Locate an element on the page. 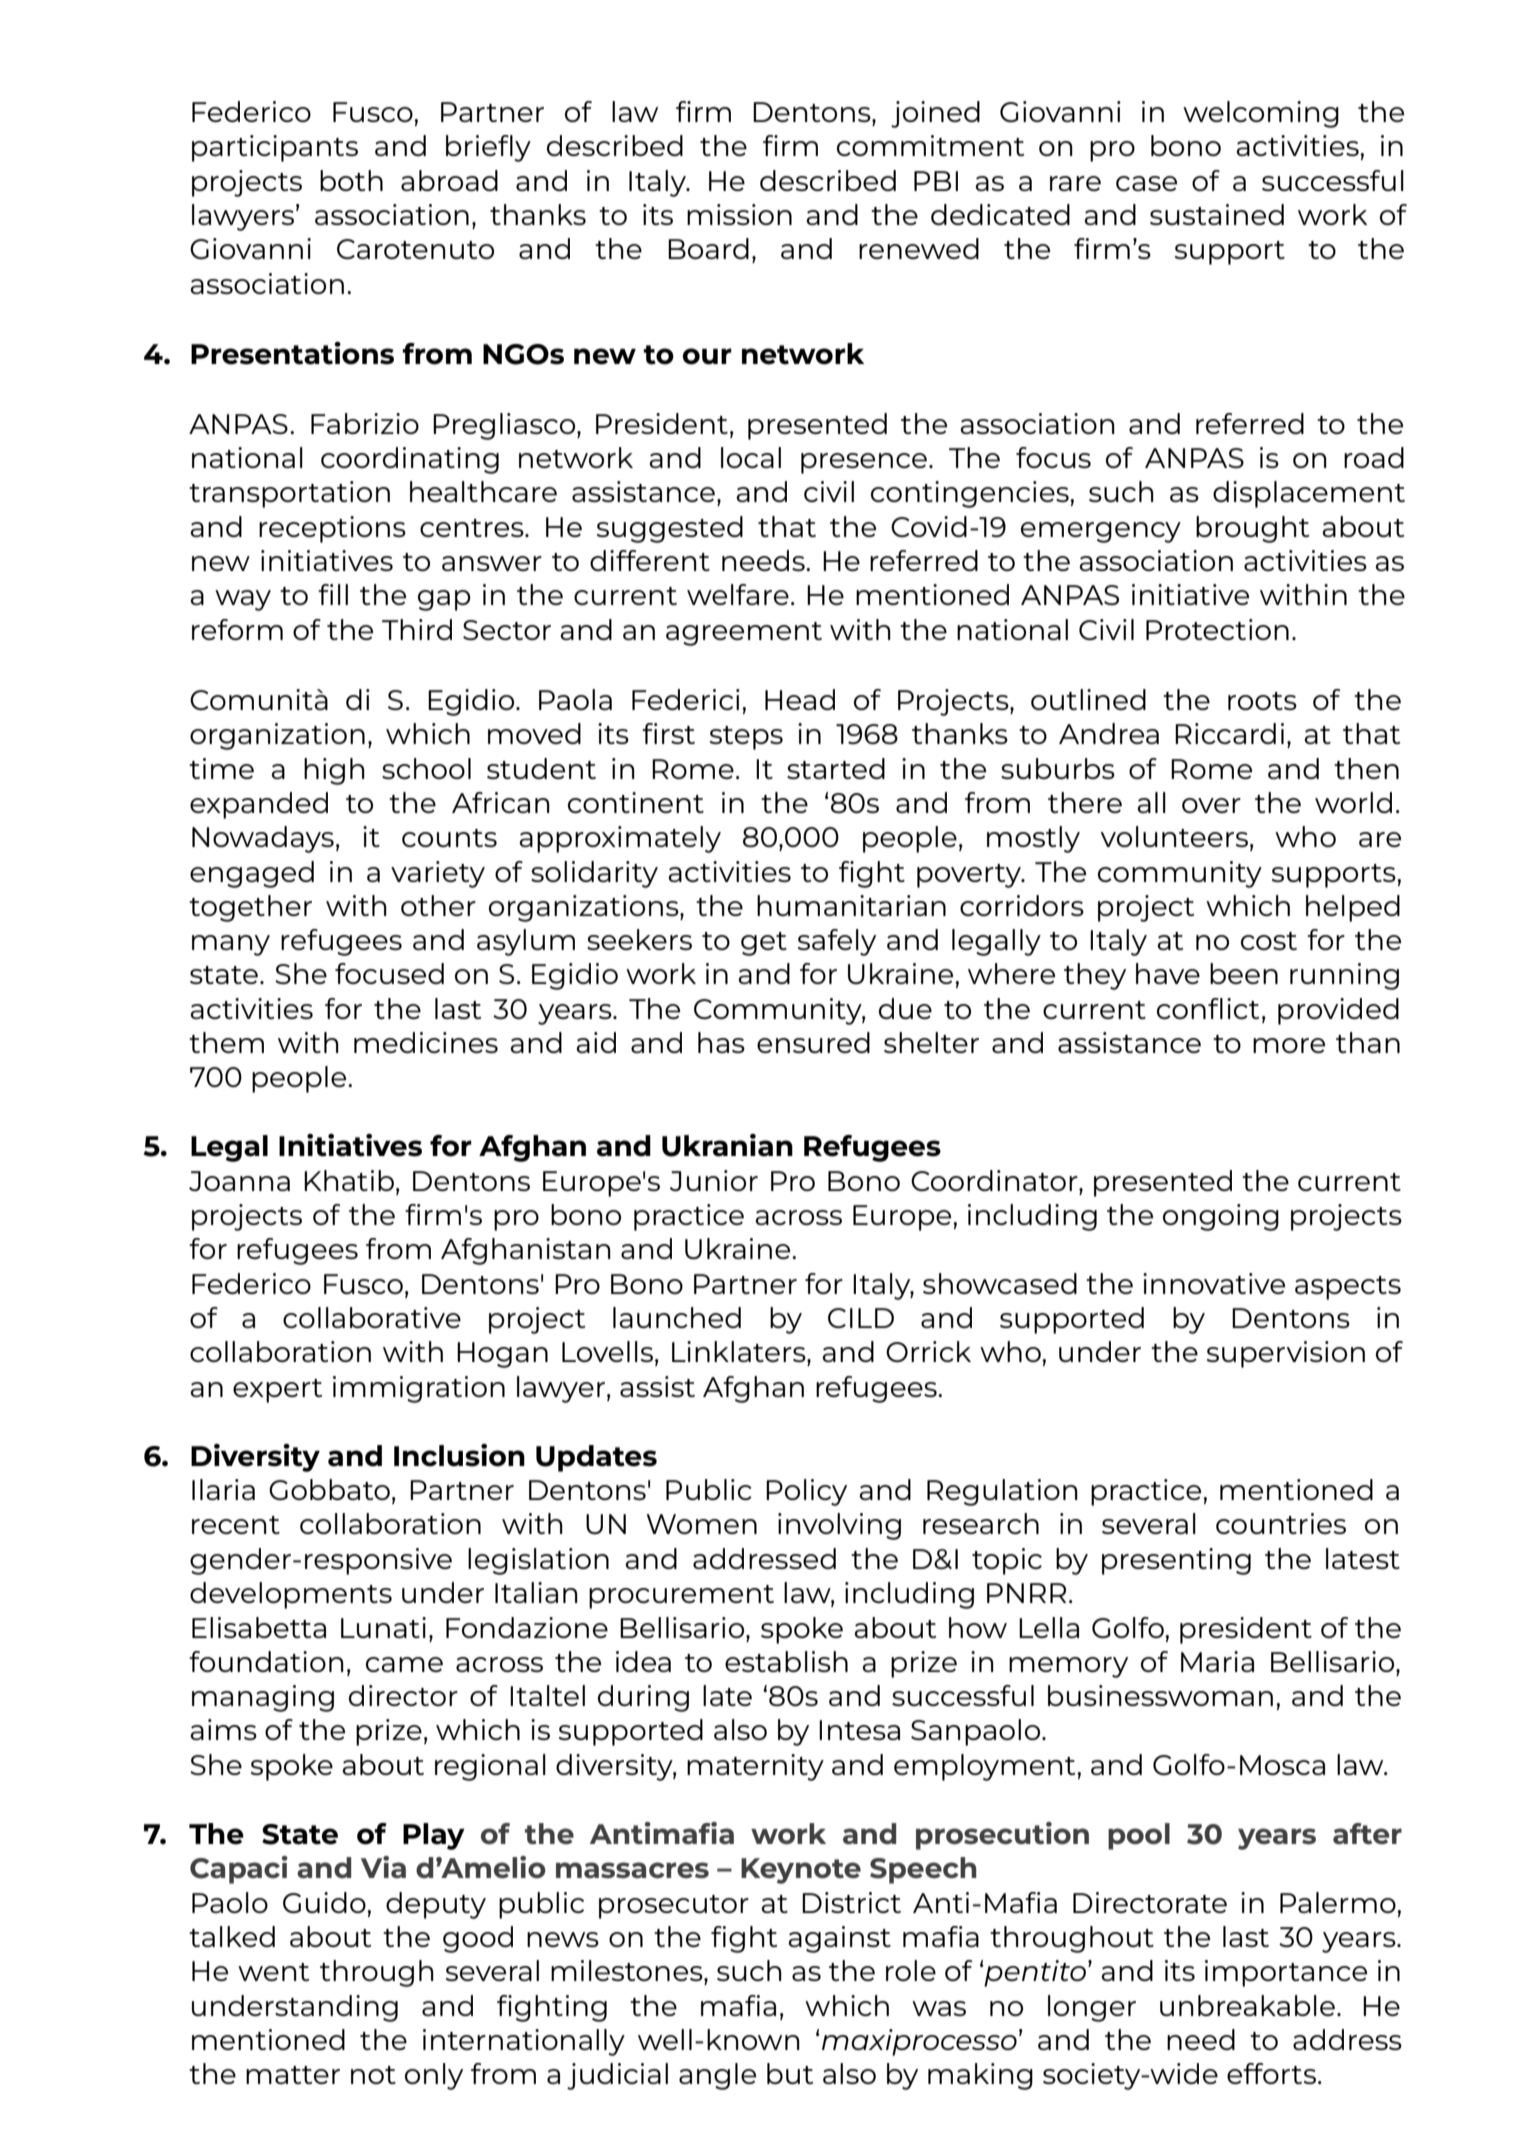 This page has width=1526, height=2155. more is located at coordinates (1289, 1045).
